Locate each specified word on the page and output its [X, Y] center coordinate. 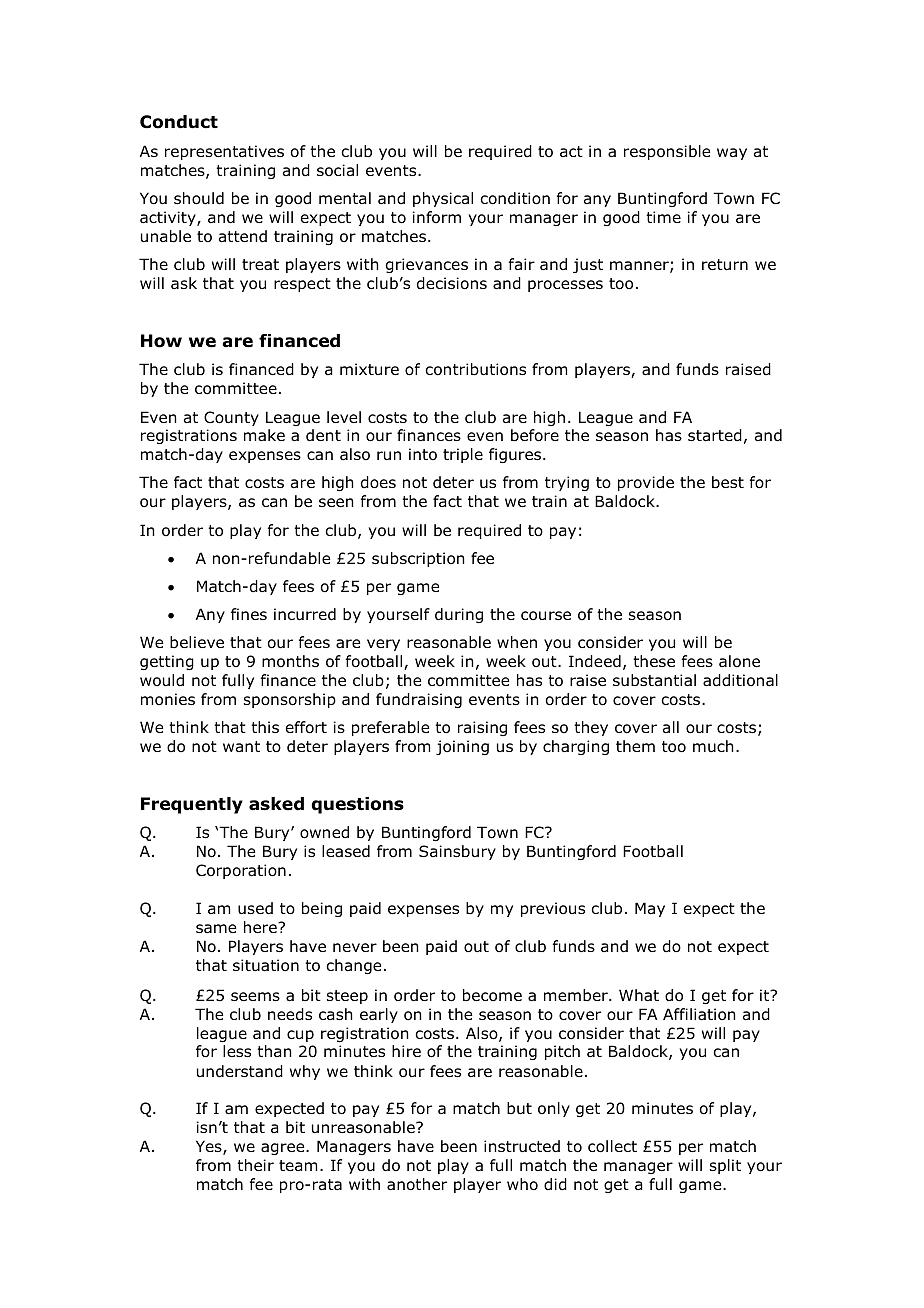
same [216, 928]
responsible [667, 152]
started [715, 435]
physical [443, 199]
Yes [210, 1147]
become [492, 995]
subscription [418, 559]
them [635, 746]
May [650, 909]
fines [249, 614]
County [231, 418]
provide [646, 483]
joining [462, 747]
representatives [224, 152]
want [241, 747]
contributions [475, 369]
